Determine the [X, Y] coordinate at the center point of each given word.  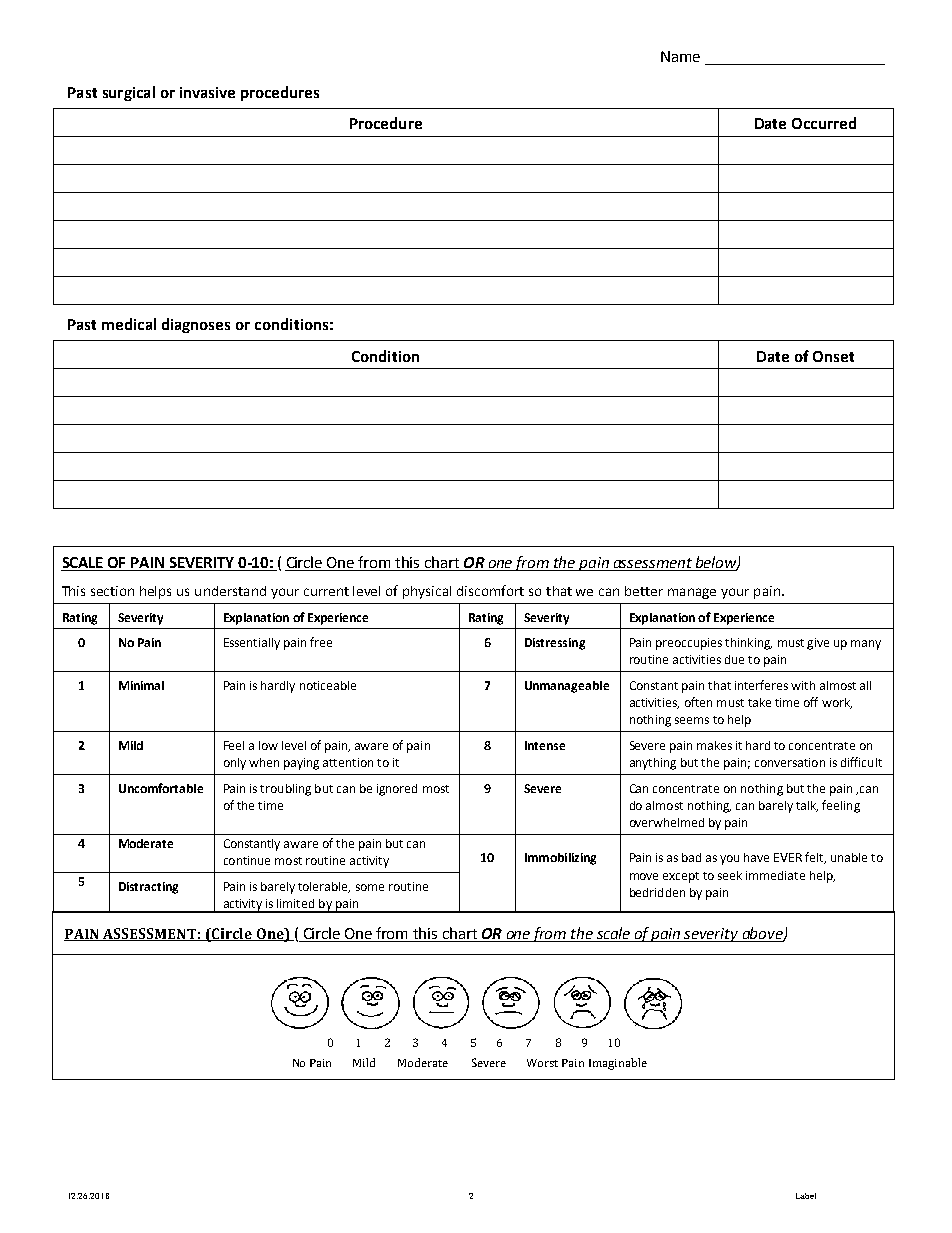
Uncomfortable [161, 788]
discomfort [490, 590]
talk [807, 806]
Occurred [824, 123]
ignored [397, 790]
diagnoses [196, 325]
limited [295, 903]
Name [680, 56]
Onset [833, 356]
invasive [207, 92]
